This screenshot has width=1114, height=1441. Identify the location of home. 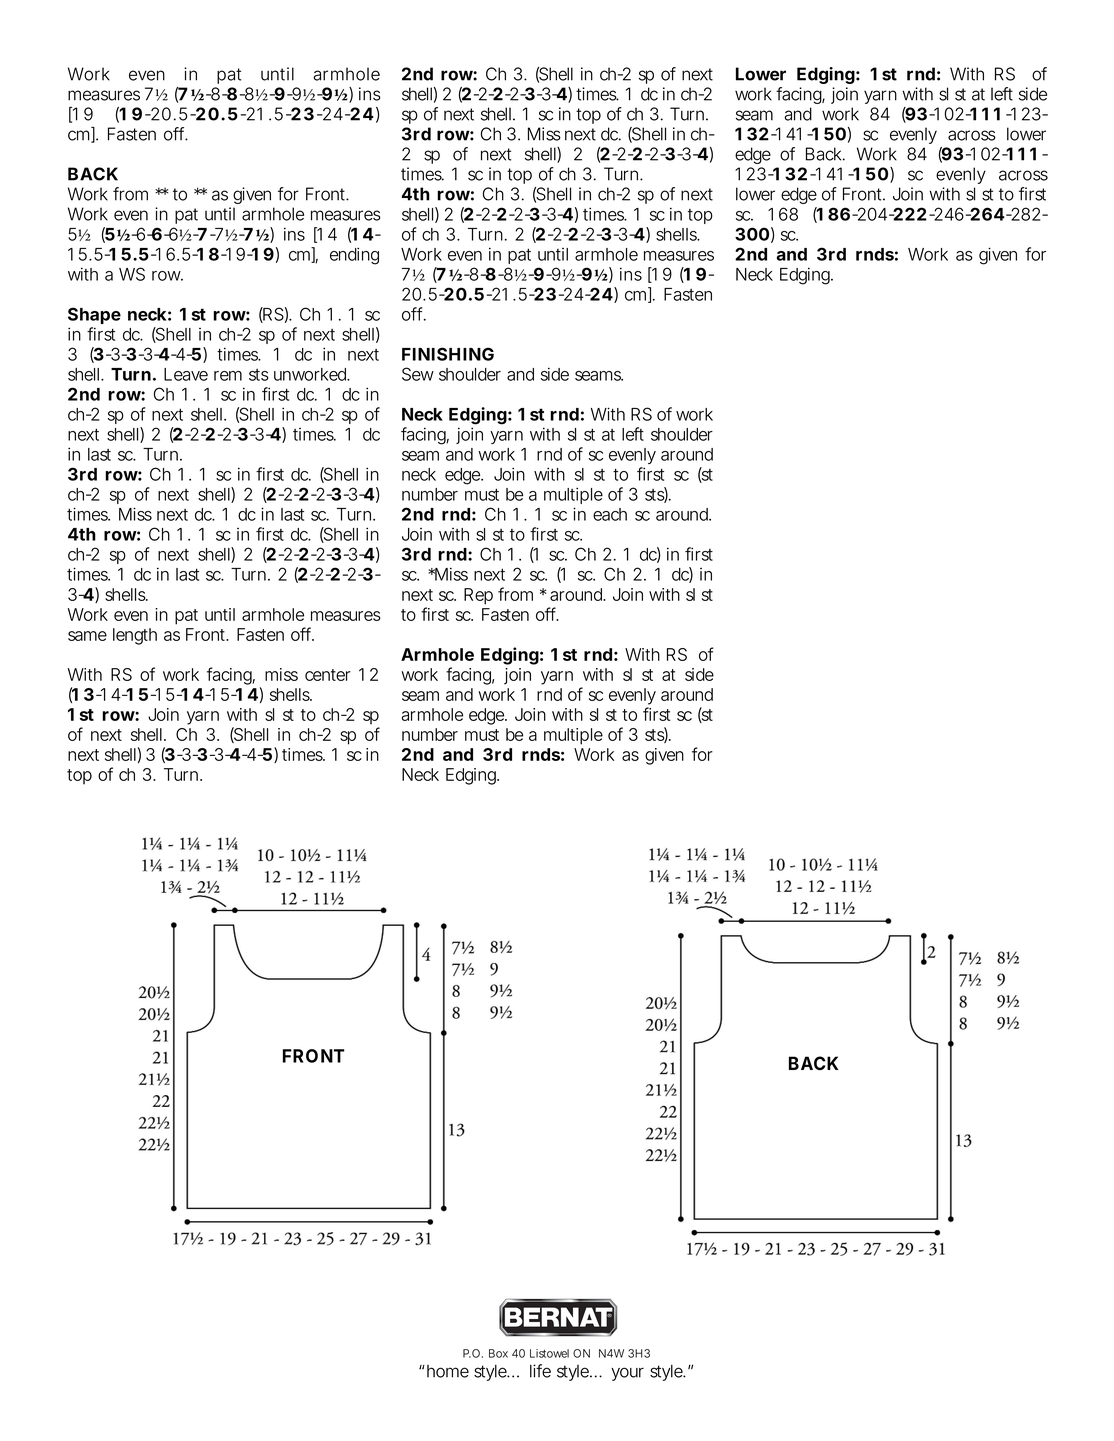
(446, 1371).
